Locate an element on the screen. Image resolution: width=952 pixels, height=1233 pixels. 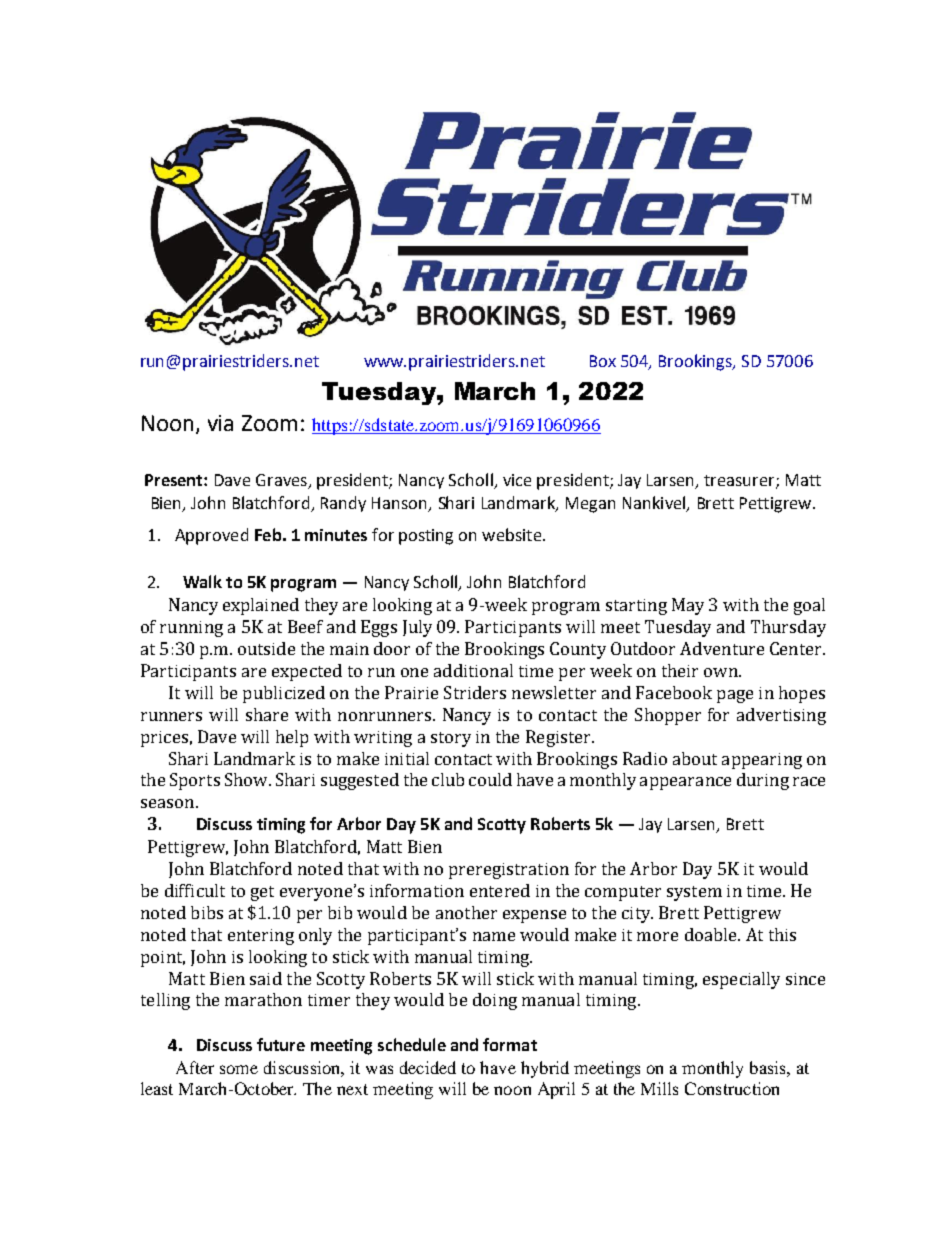
some is located at coordinates (239, 1069).
